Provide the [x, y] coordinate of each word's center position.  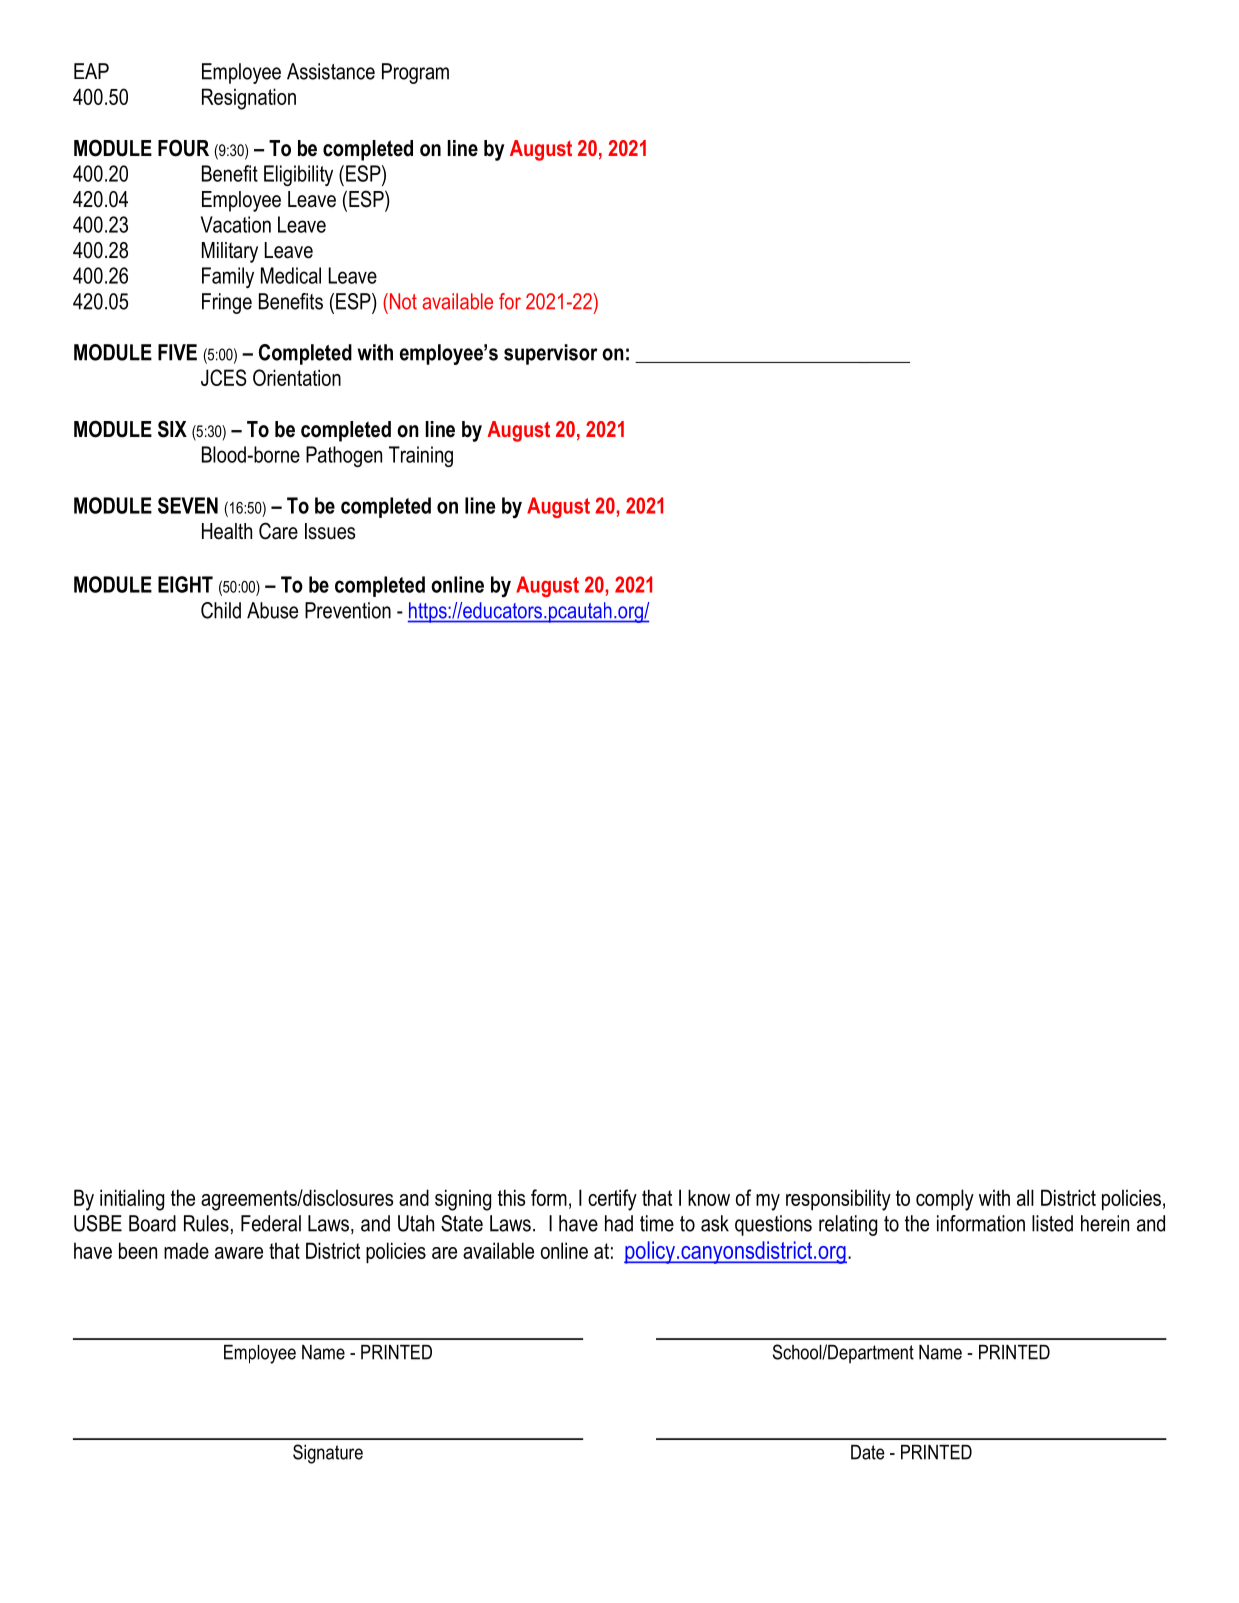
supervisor [551, 354]
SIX [172, 429]
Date [868, 1452]
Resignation [249, 99]
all [1025, 1197]
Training [421, 456]
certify [612, 1200]
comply [945, 1200]
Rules [206, 1223]
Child [221, 610]
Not [402, 301]
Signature [328, 1454]
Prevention [348, 610]
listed [1052, 1223]
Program [415, 73]
